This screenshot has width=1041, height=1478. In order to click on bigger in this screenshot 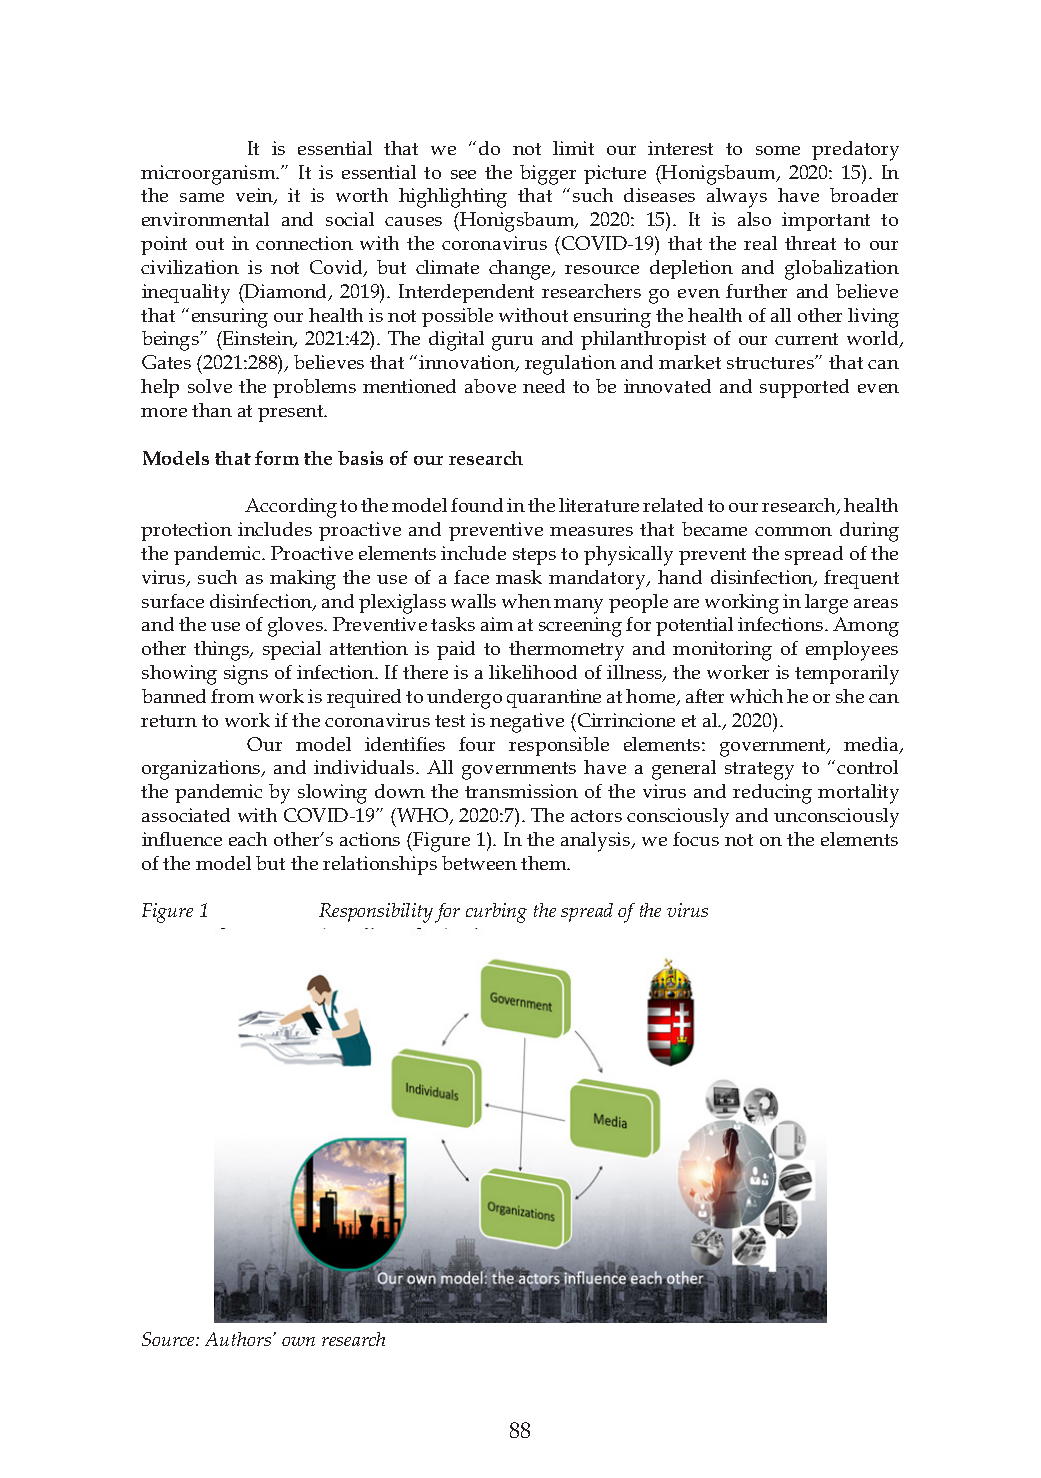, I will do `click(548, 175)`.
